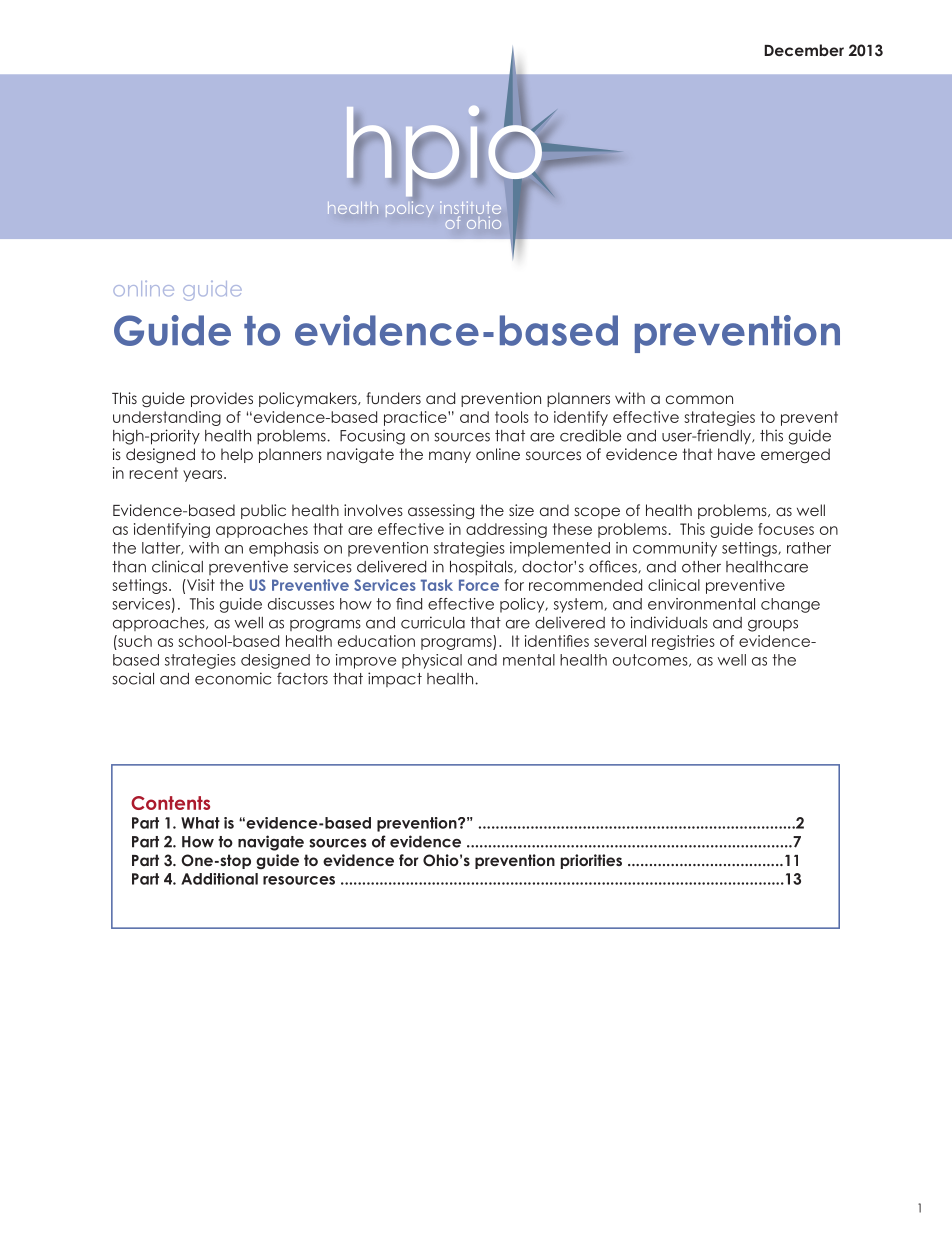 The image size is (952, 1233). I want to click on provides, so click(222, 399).
